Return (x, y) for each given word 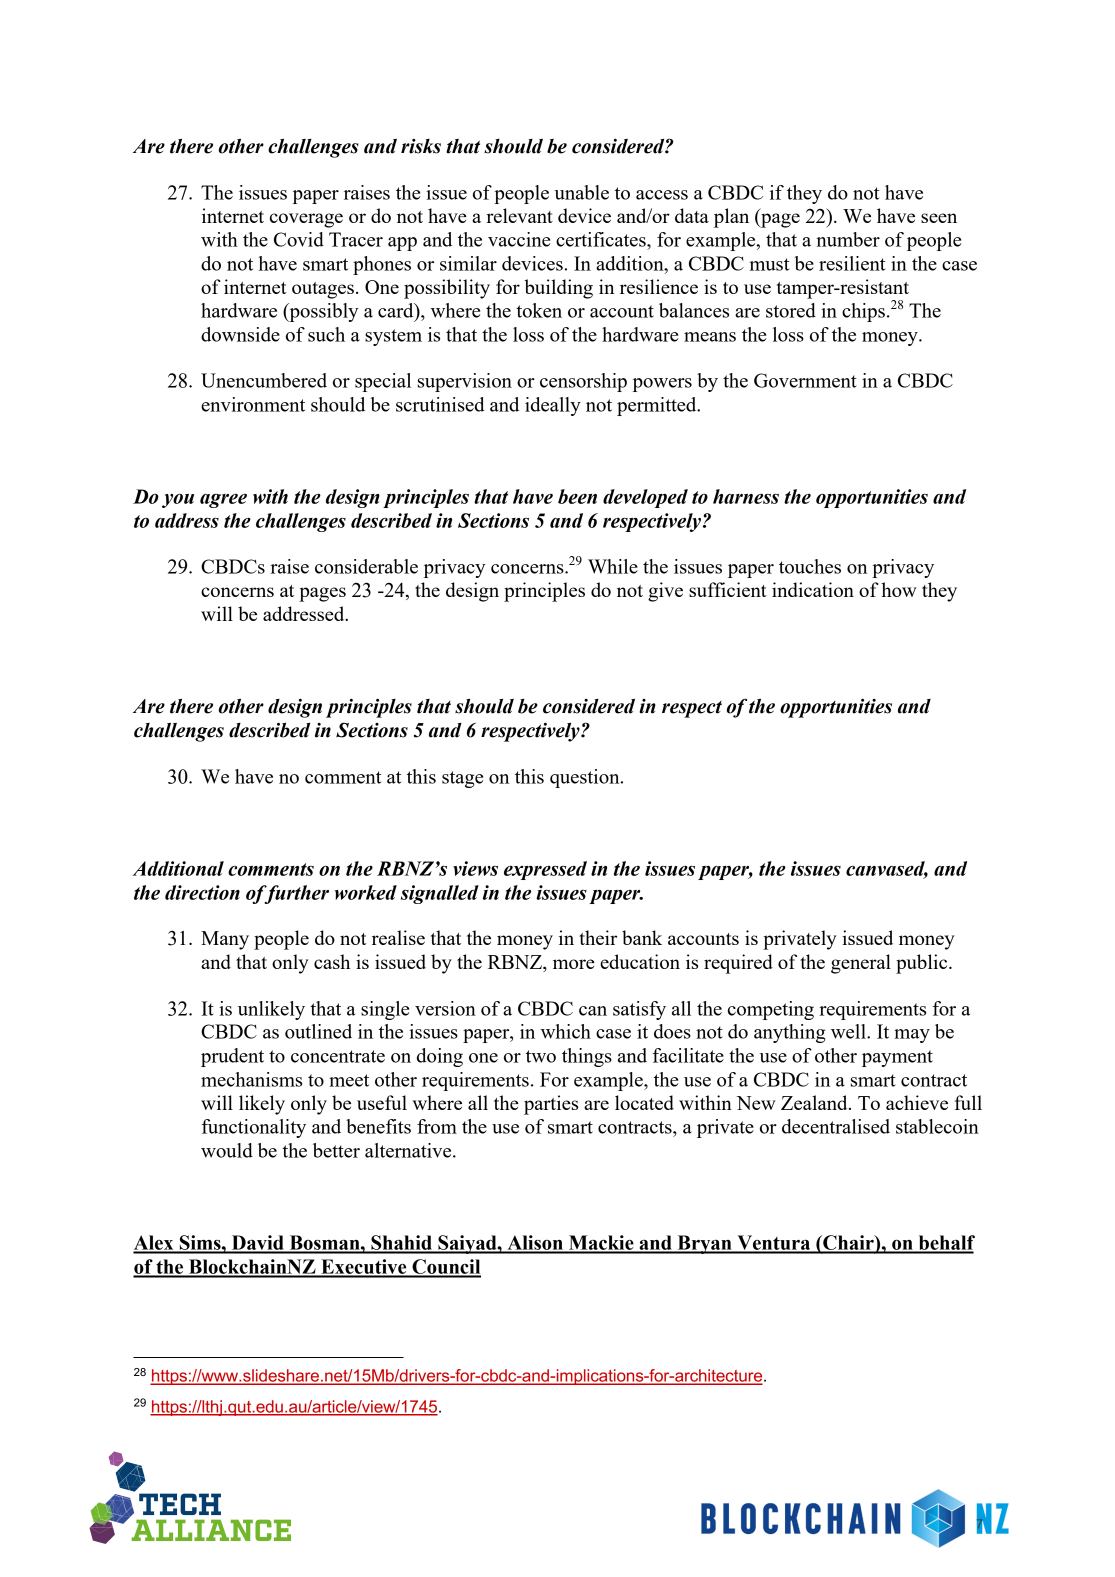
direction (202, 892)
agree (223, 501)
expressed (545, 870)
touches (810, 566)
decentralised (836, 1126)
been (577, 496)
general (861, 964)
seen (939, 218)
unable (581, 192)
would (227, 1150)
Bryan (704, 1244)
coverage (306, 220)
